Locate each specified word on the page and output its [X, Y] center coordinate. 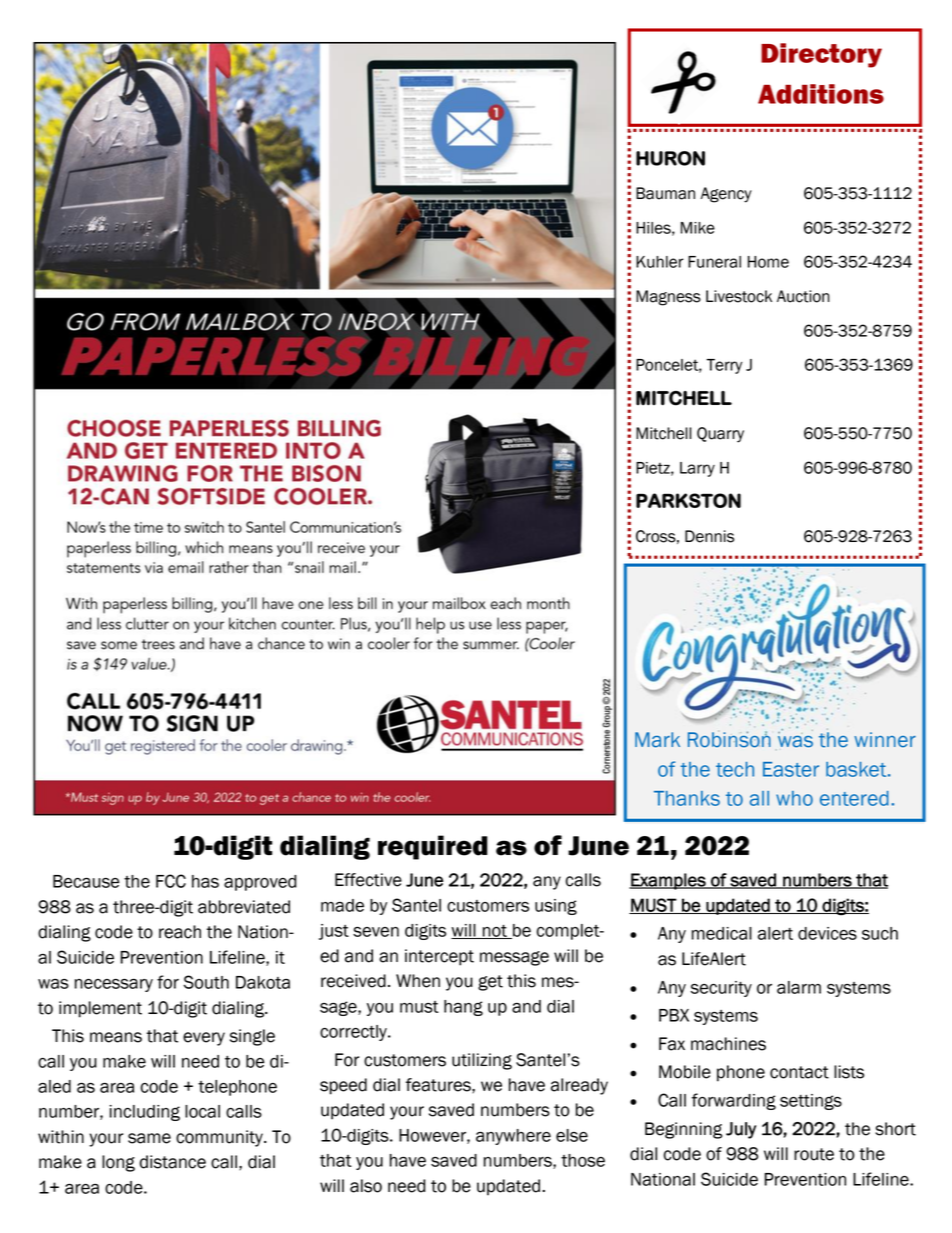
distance [173, 1162]
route [814, 1154]
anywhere [513, 1137]
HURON [670, 158]
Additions [821, 94]
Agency [726, 195]
